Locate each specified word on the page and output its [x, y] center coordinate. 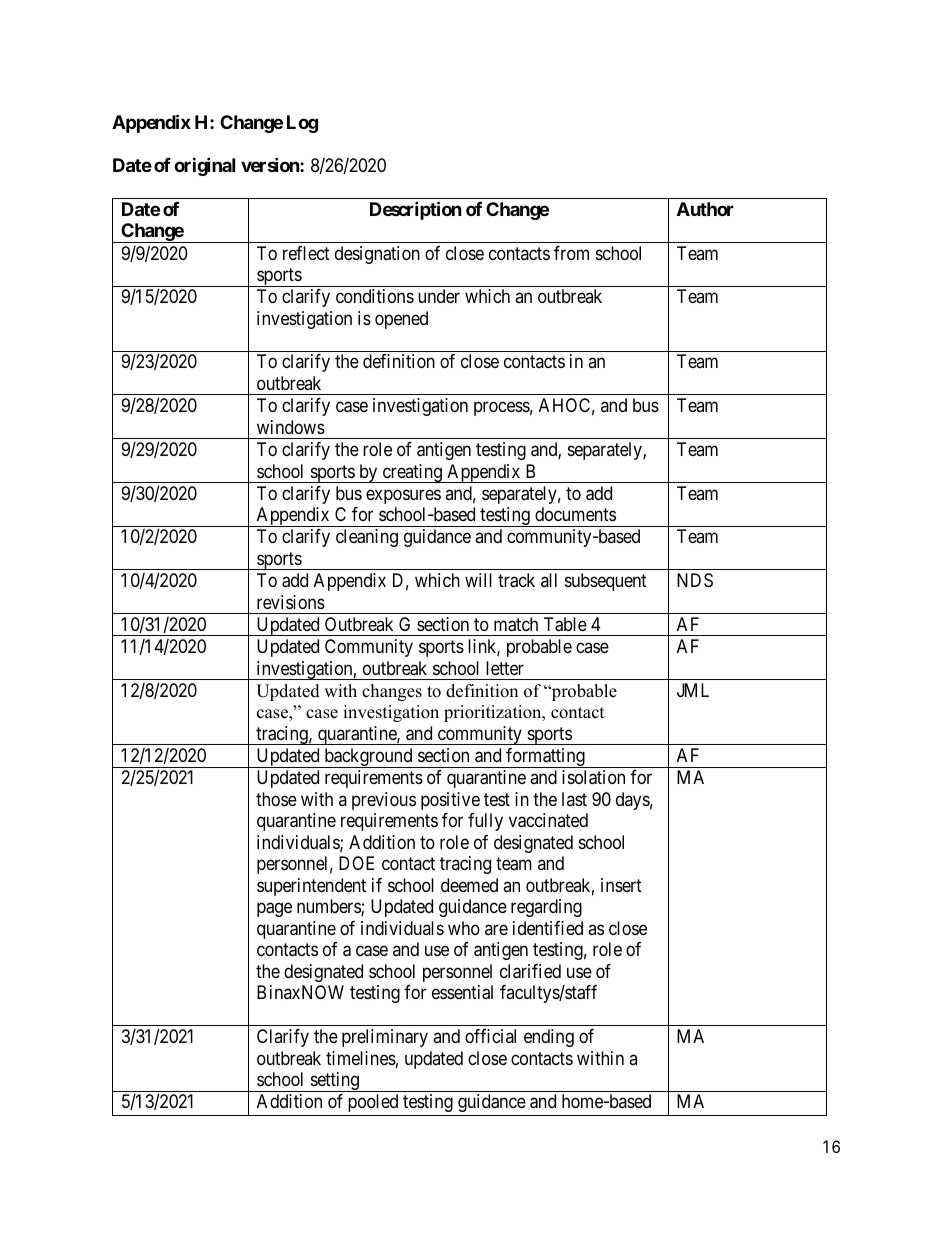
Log [302, 124]
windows [291, 427]
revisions [291, 602]
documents [575, 514]
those [276, 799]
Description [416, 210]
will [478, 580]
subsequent [606, 582]
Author [705, 209]
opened [401, 320]
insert [621, 885]
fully [485, 822]
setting [334, 1082]
